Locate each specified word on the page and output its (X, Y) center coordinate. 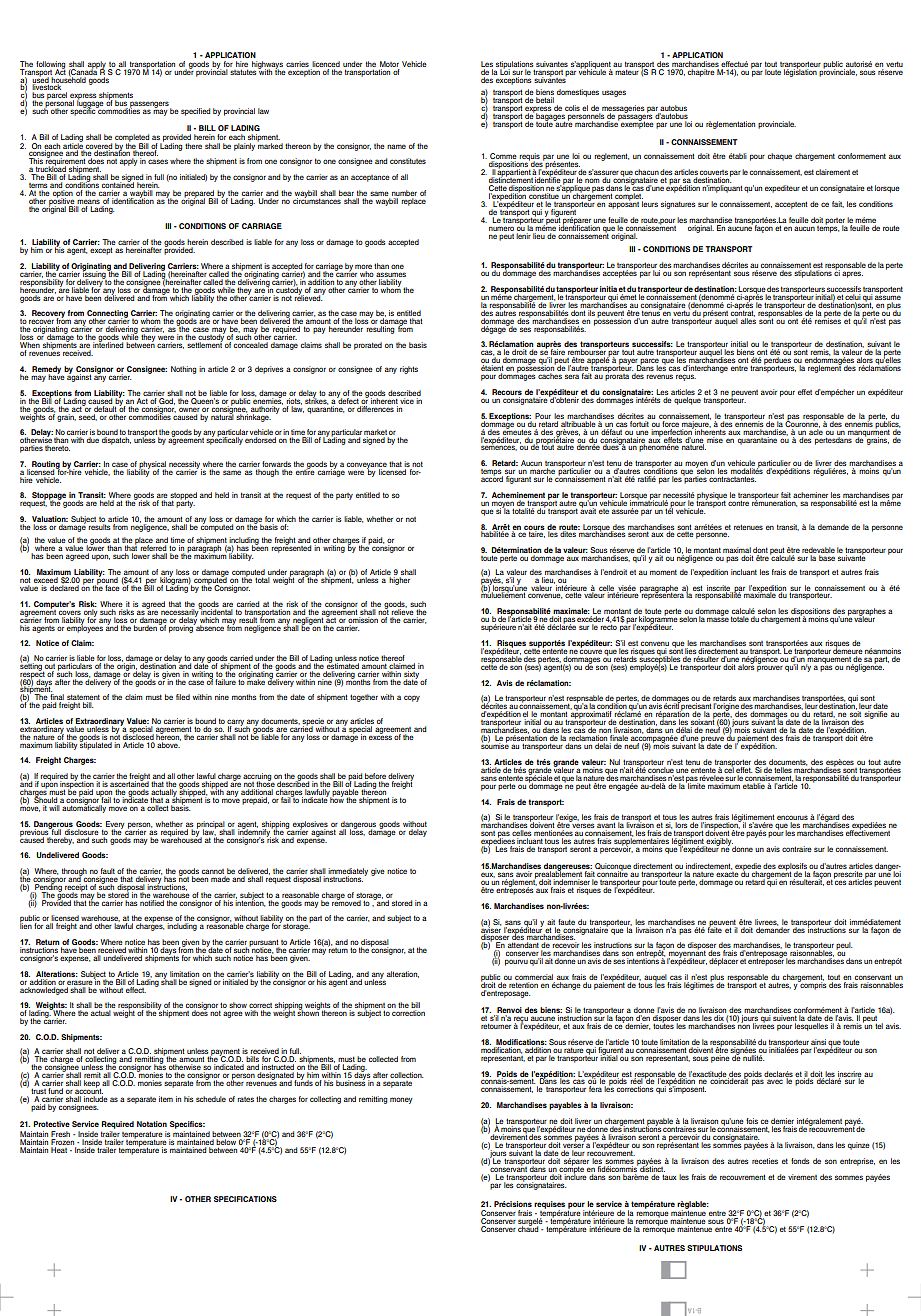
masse (718, 619)
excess (380, 736)
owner (189, 410)
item (166, 1099)
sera (572, 376)
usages (614, 93)
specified (195, 112)
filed (183, 697)
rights (409, 370)
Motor (389, 65)
